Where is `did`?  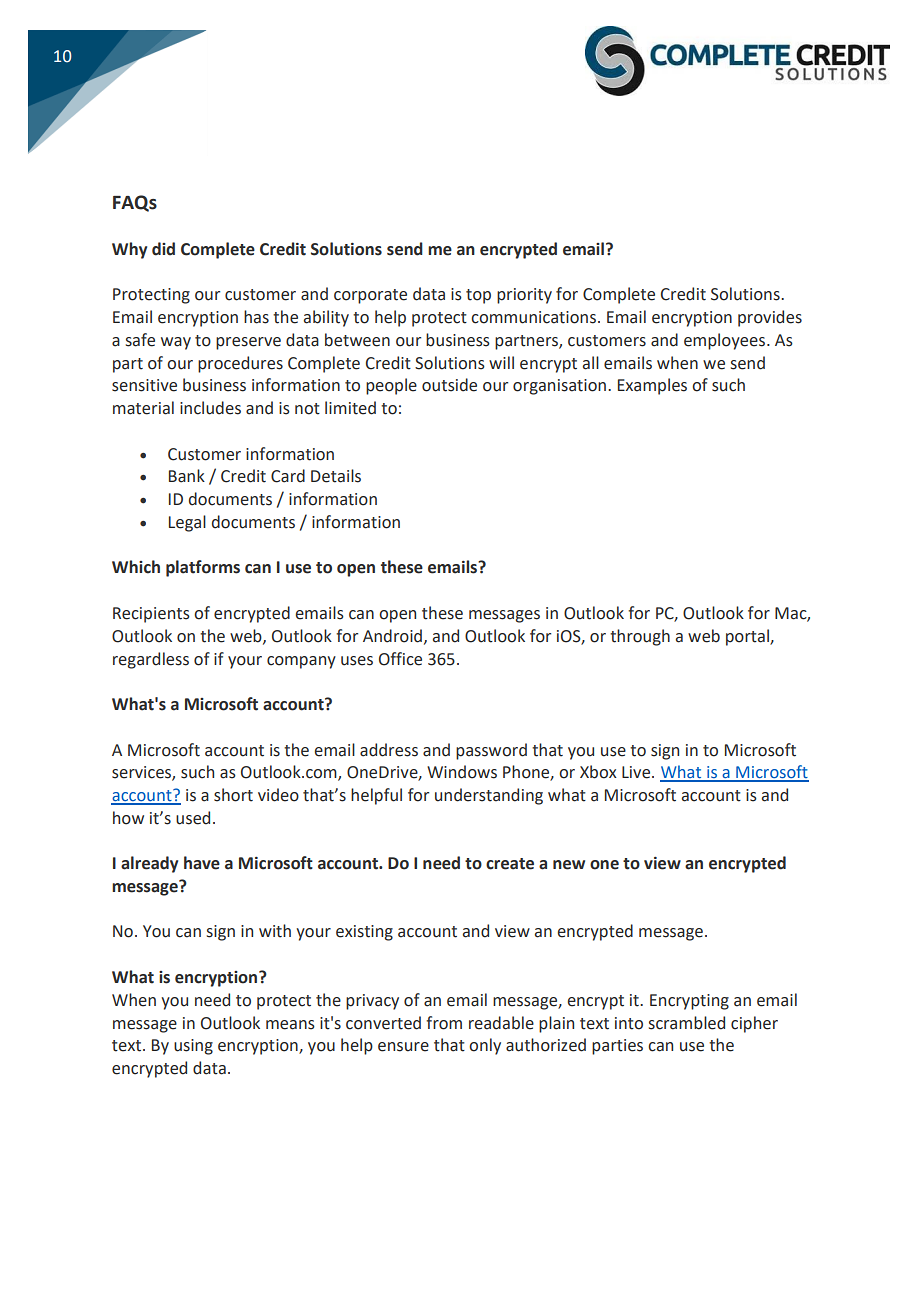
did is located at coordinates (163, 249).
